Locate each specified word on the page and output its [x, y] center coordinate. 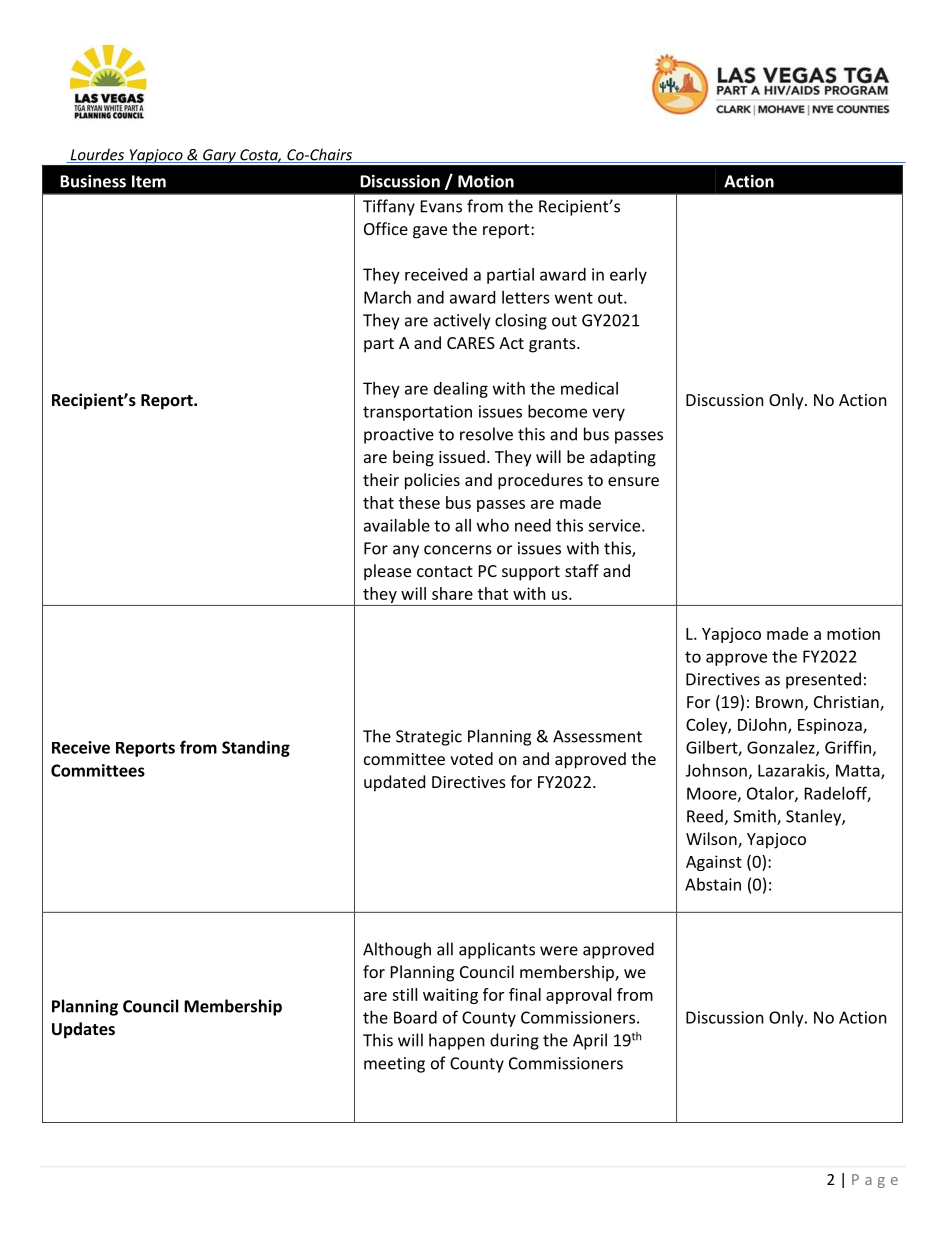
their [381, 479]
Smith [756, 817]
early [628, 276]
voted [471, 758]
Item [149, 181]
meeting [394, 1065]
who [493, 525]
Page [875, 1181]
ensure [633, 481]
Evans [441, 206]
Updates [83, 1030]
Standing [256, 749]
